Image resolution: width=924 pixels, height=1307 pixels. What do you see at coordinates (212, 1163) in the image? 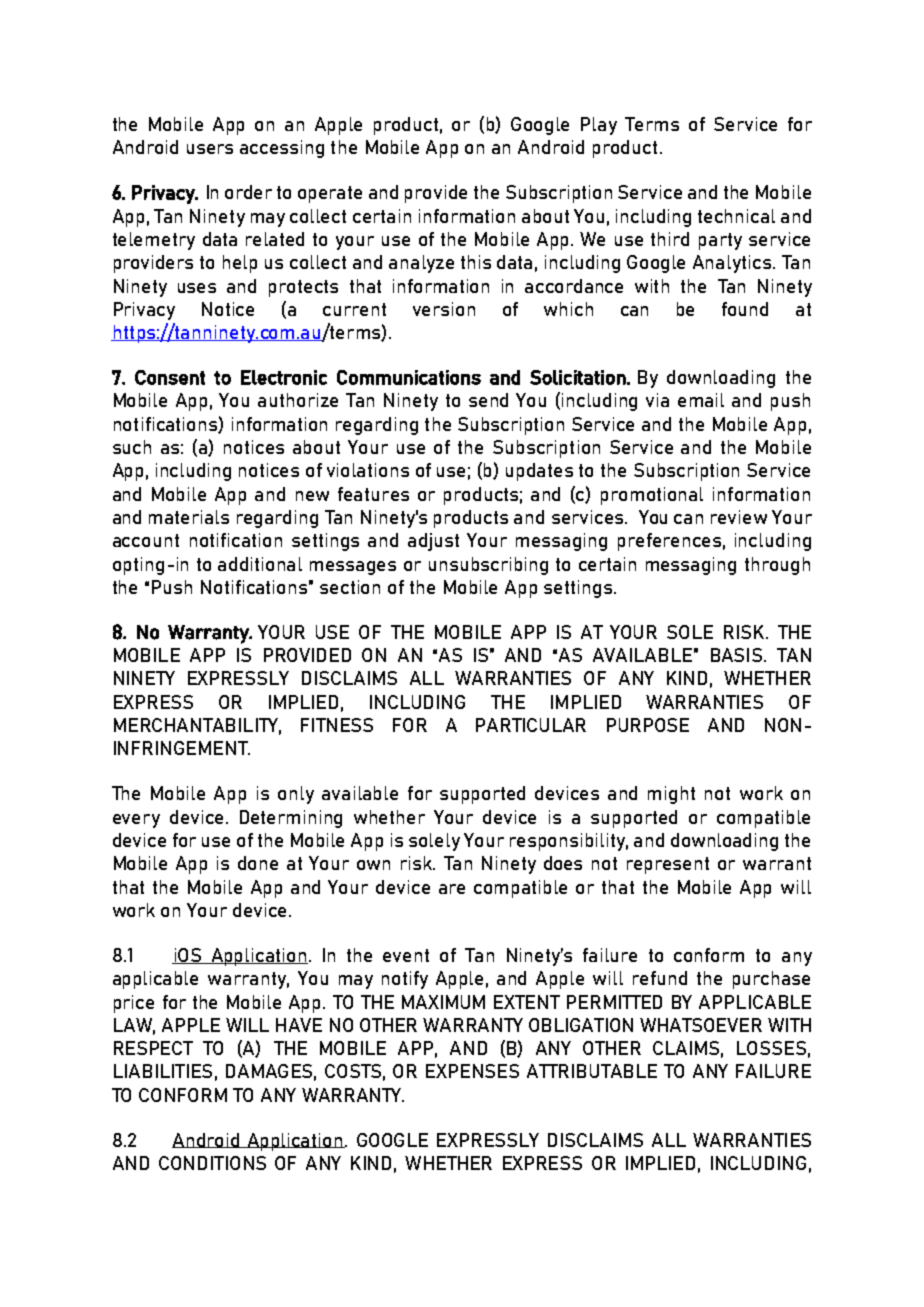
I see `CONDITIONS` at bounding box center [212, 1163].
